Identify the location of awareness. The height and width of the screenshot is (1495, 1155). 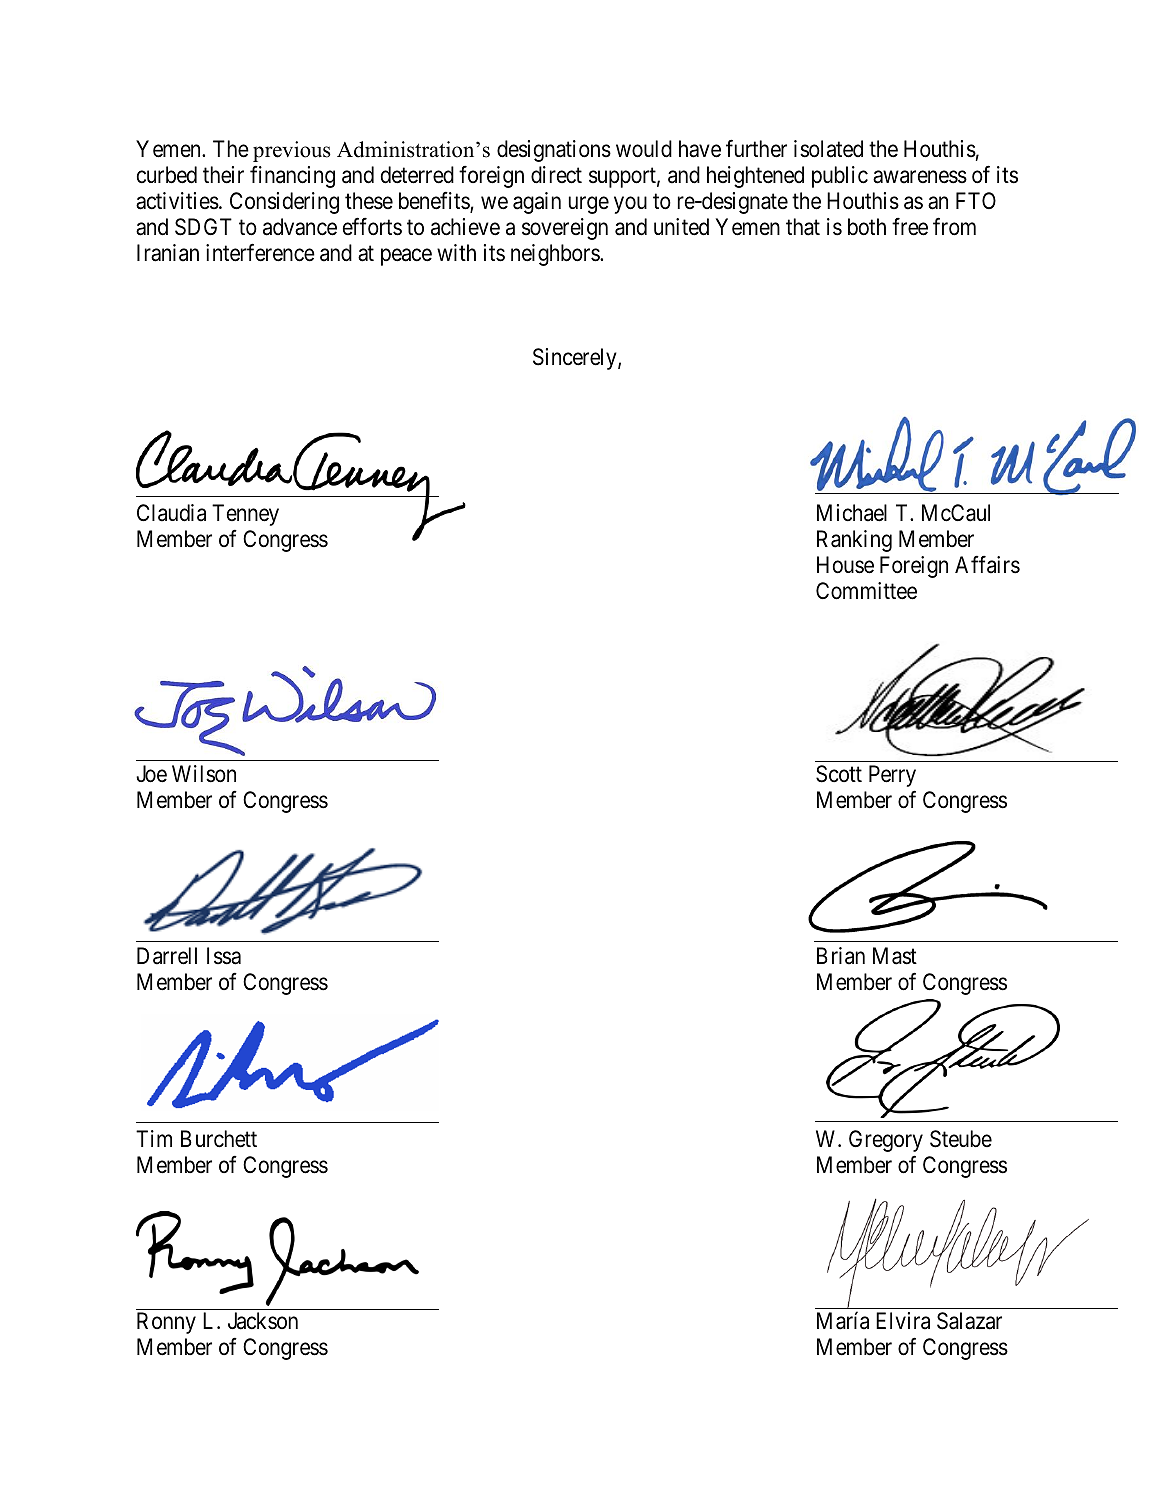
(920, 177).
